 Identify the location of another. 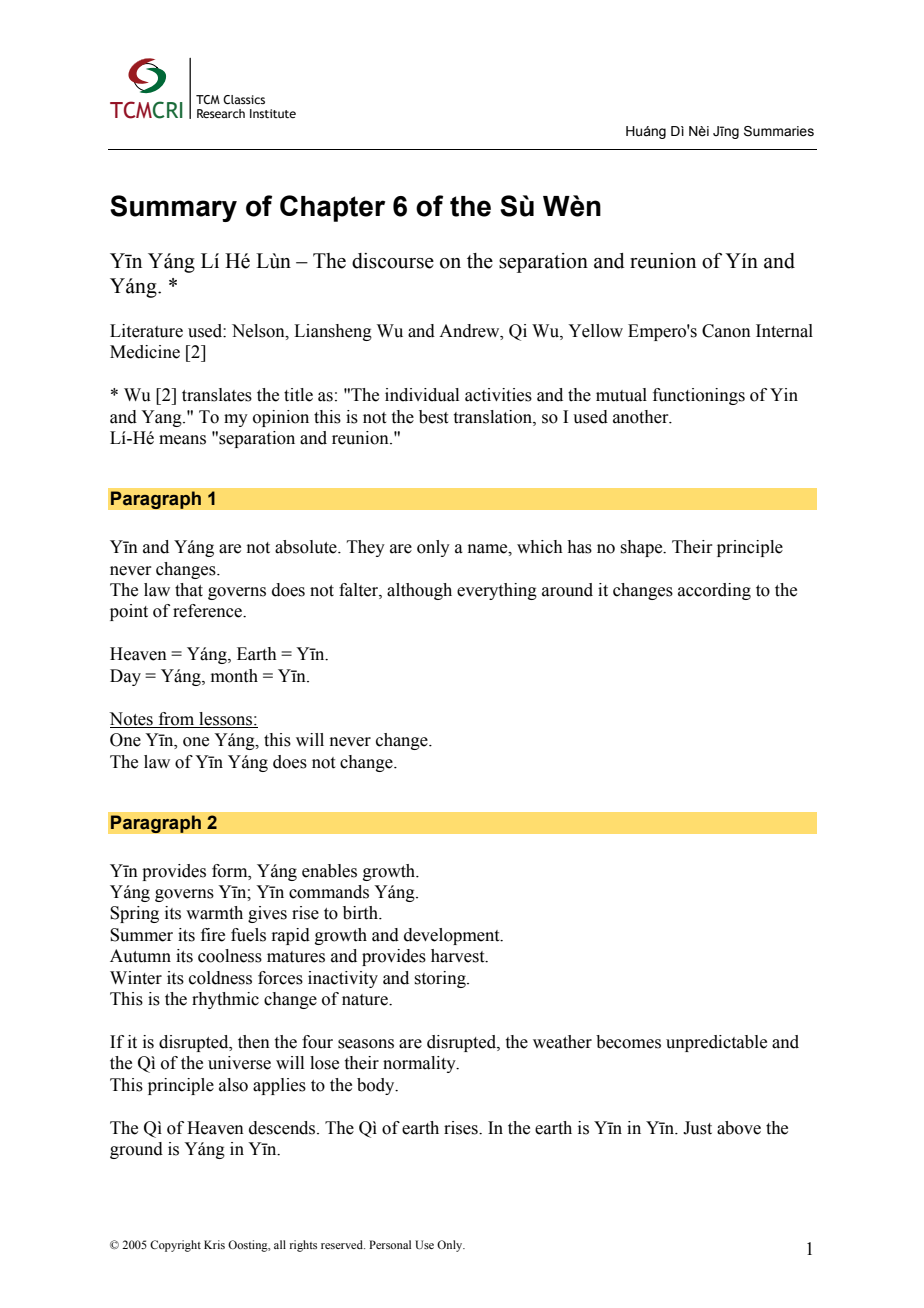
(642, 417).
